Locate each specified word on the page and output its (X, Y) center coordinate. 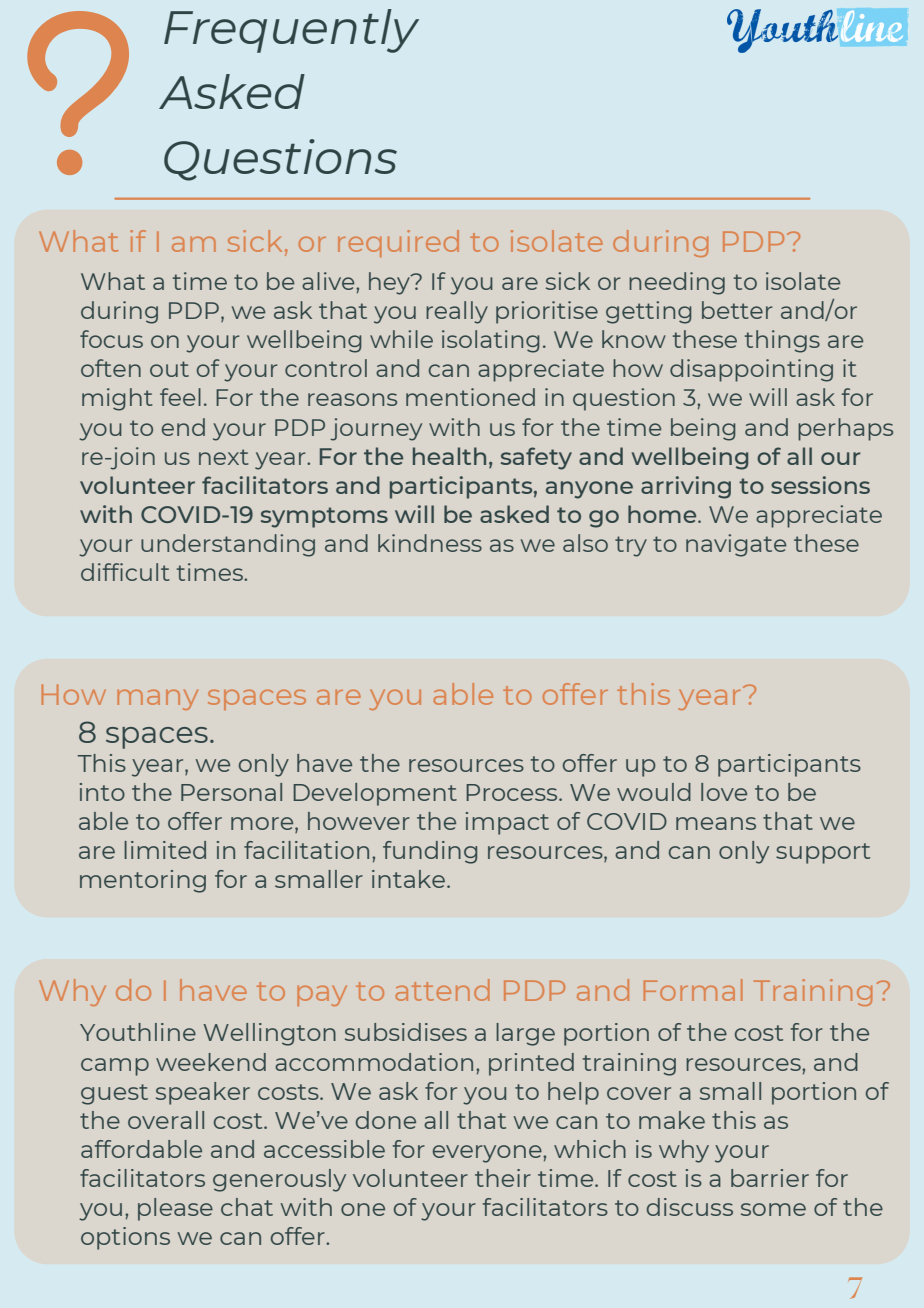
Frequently (291, 31)
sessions (820, 485)
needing (677, 283)
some (773, 1209)
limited (165, 850)
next (224, 457)
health (449, 456)
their (503, 1178)
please (175, 1209)
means (716, 823)
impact (507, 823)
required (398, 243)
